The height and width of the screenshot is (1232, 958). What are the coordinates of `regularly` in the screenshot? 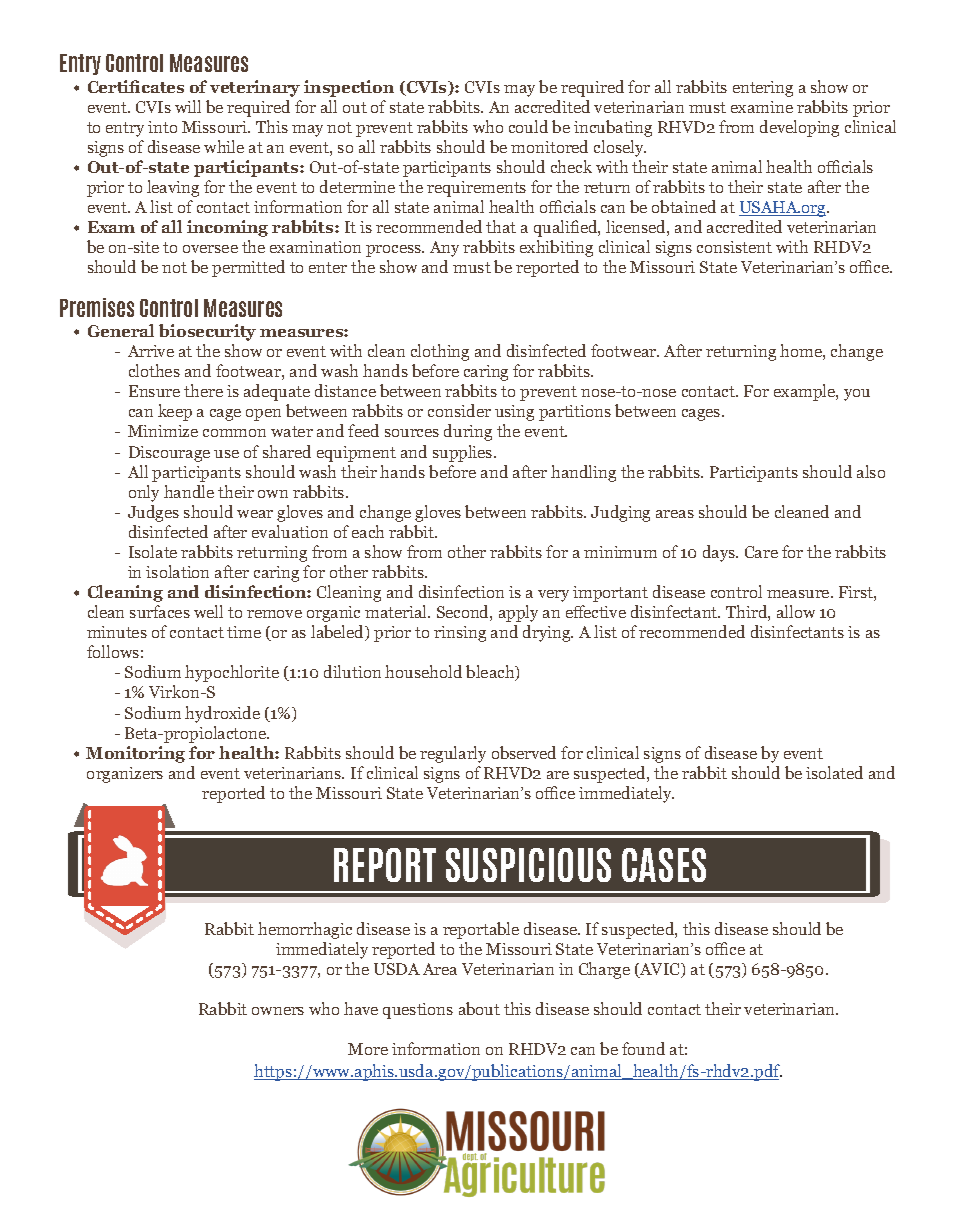 It's located at (453, 754).
